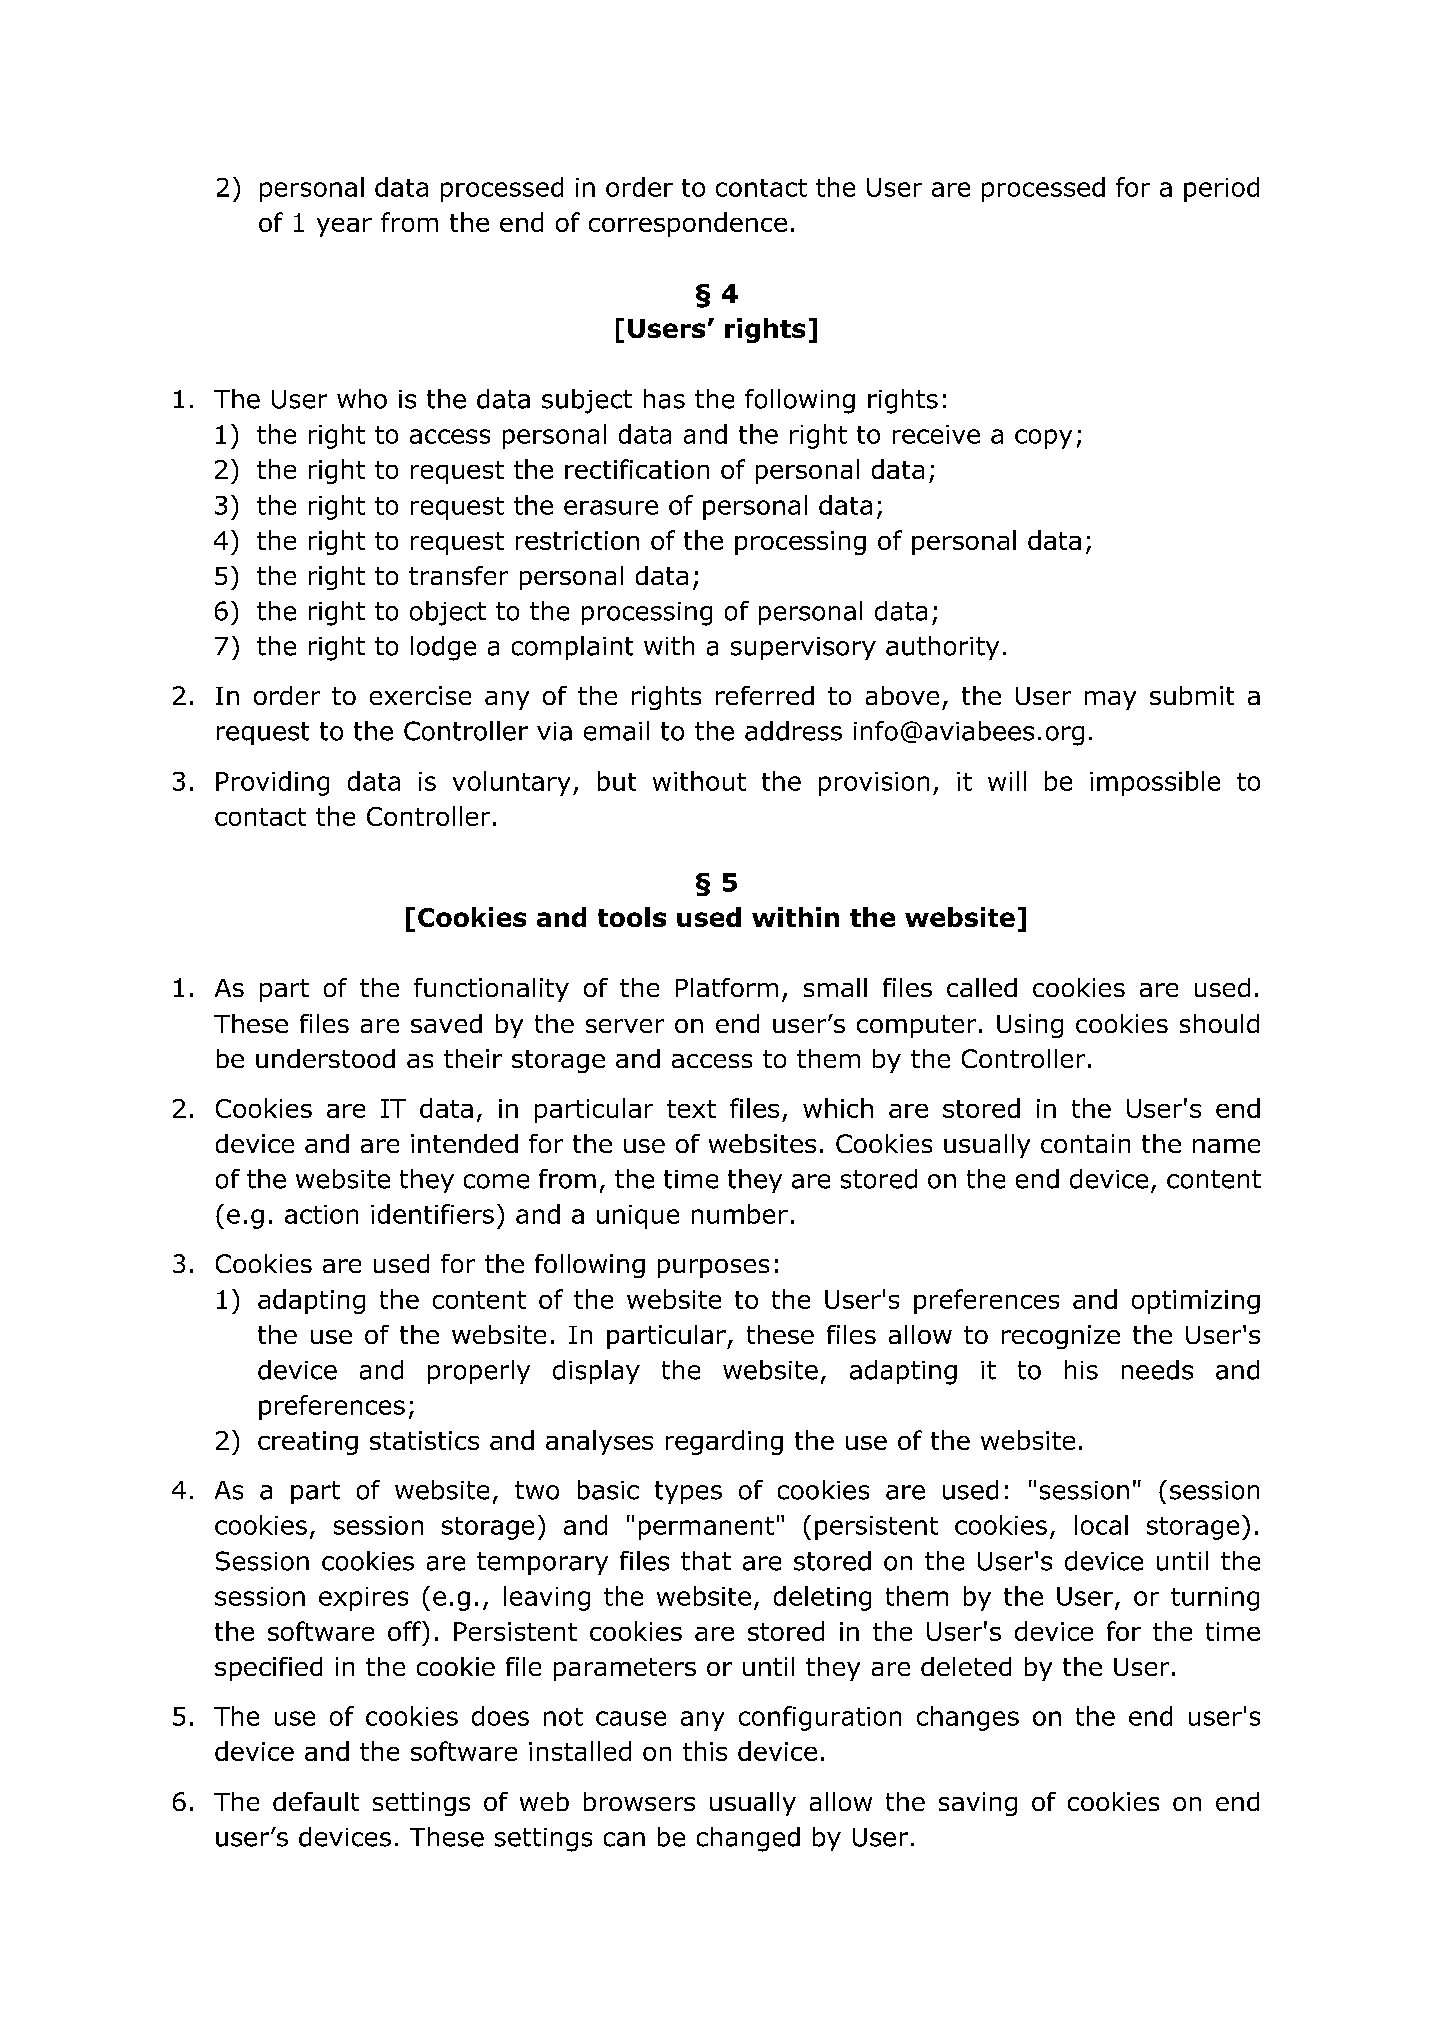 Image resolution: width=1432 pixels, height=2025 pixels. What do you see at coordinates (316, 1801) in the screenshot?
I see `default` at bounding box center [316, 1801].
